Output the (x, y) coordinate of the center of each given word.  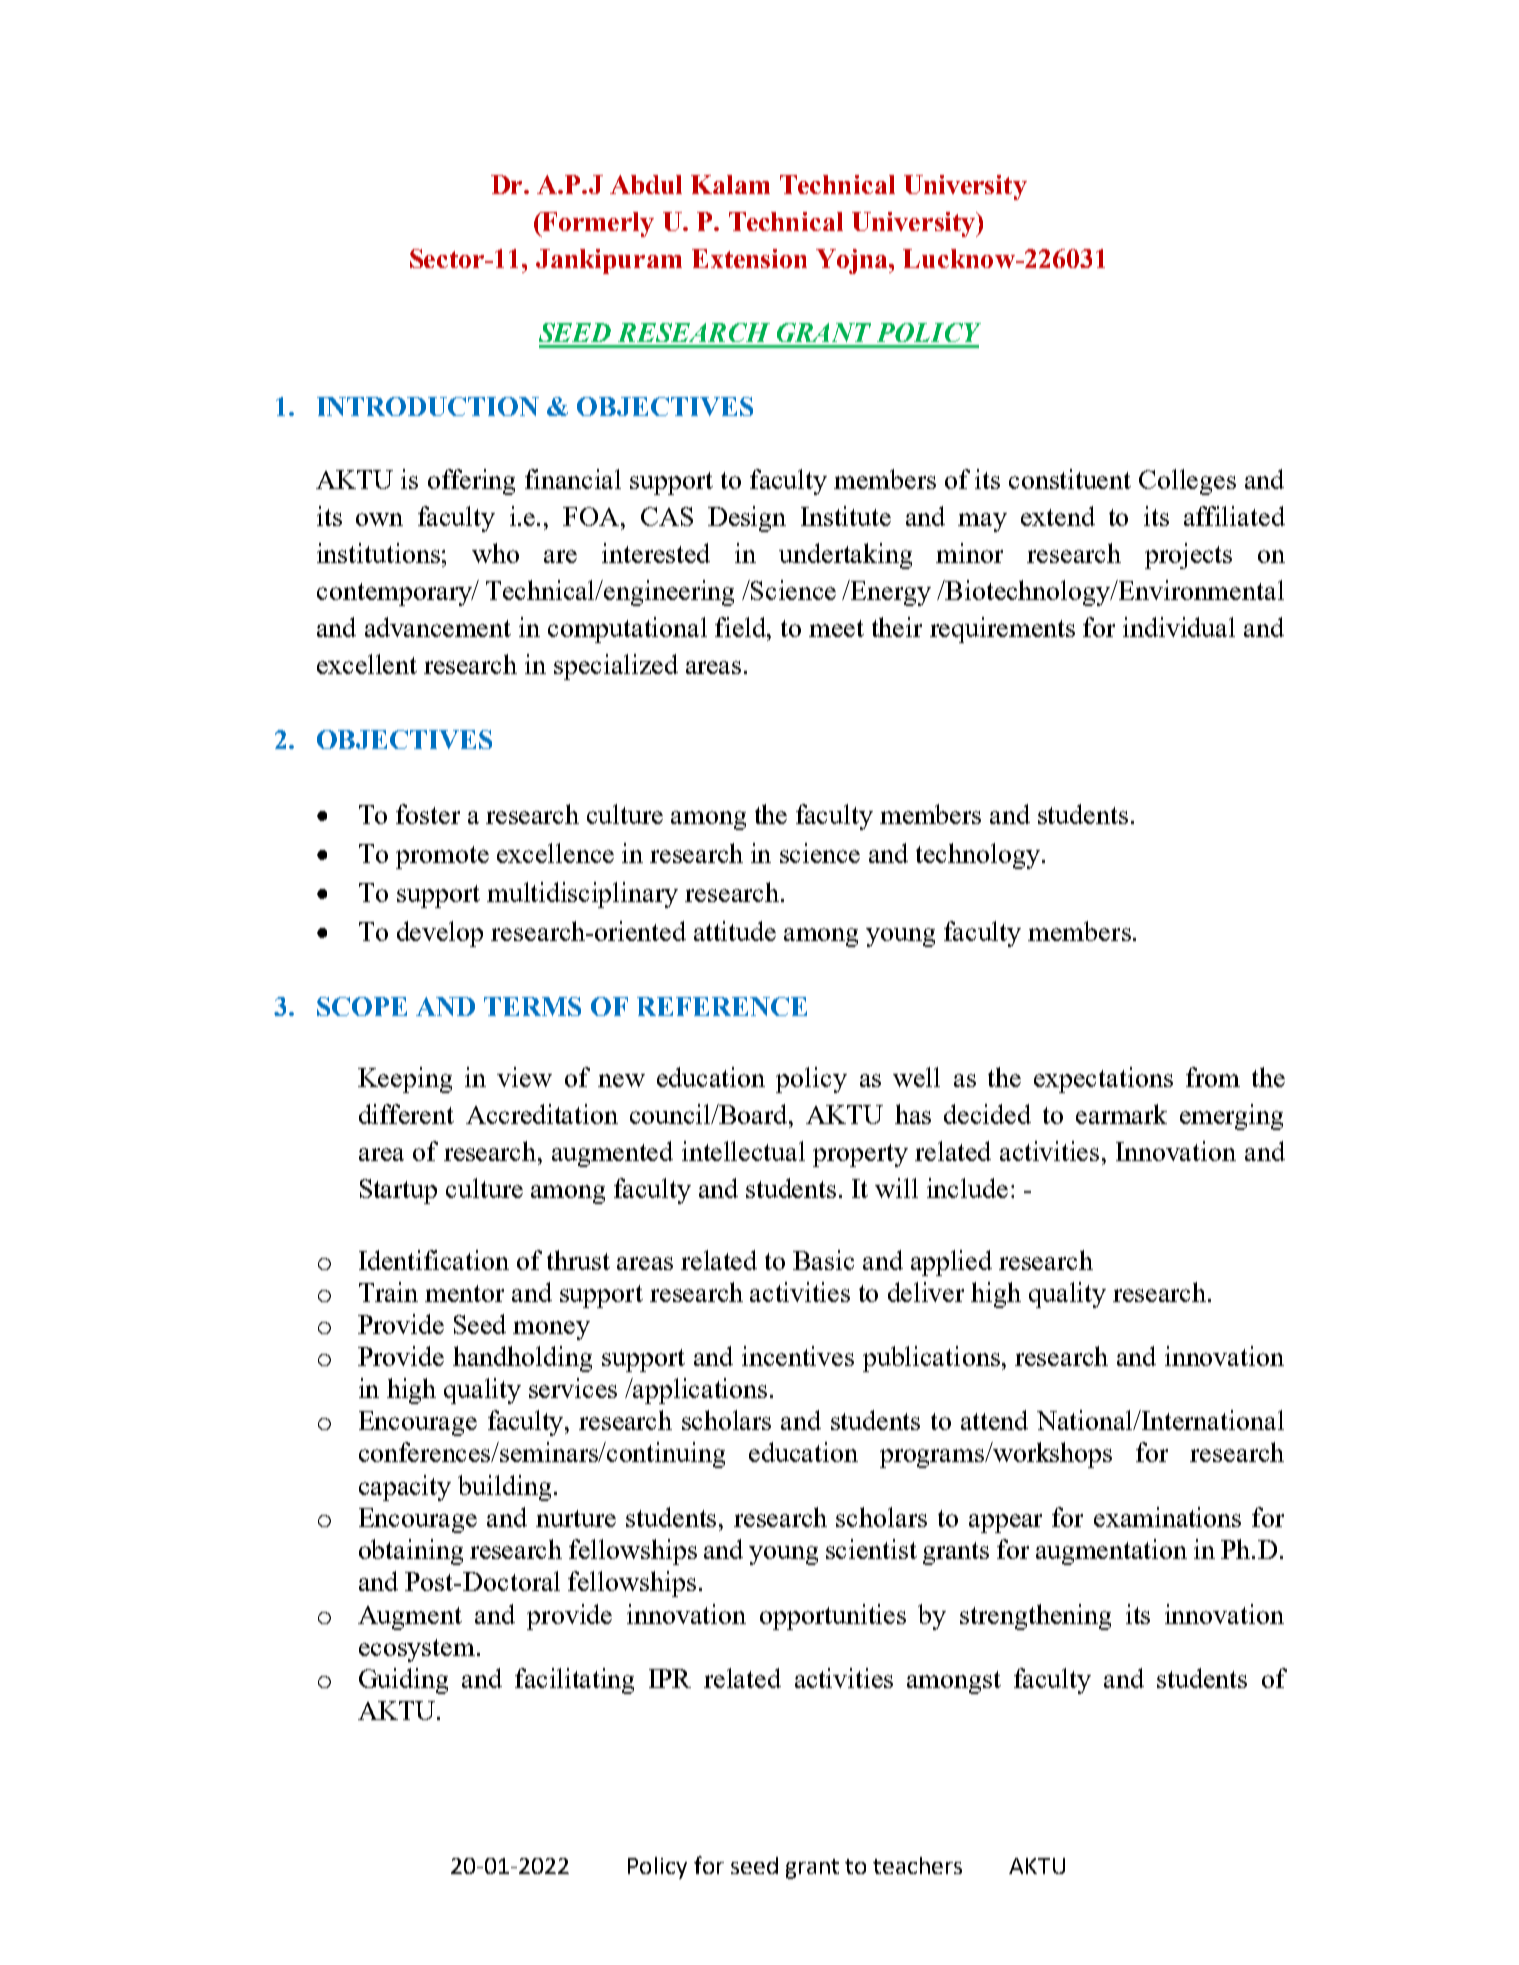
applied (951, 1263)
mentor (464, 1293)
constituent (1070, 479)
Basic (823, 1260)
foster (428, 814)
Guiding (403, 1681)
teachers (917, 1865)
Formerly (597, 224)
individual (1179, 627)
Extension (749, 258)
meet (836, 628)
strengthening (1035, 1617)
